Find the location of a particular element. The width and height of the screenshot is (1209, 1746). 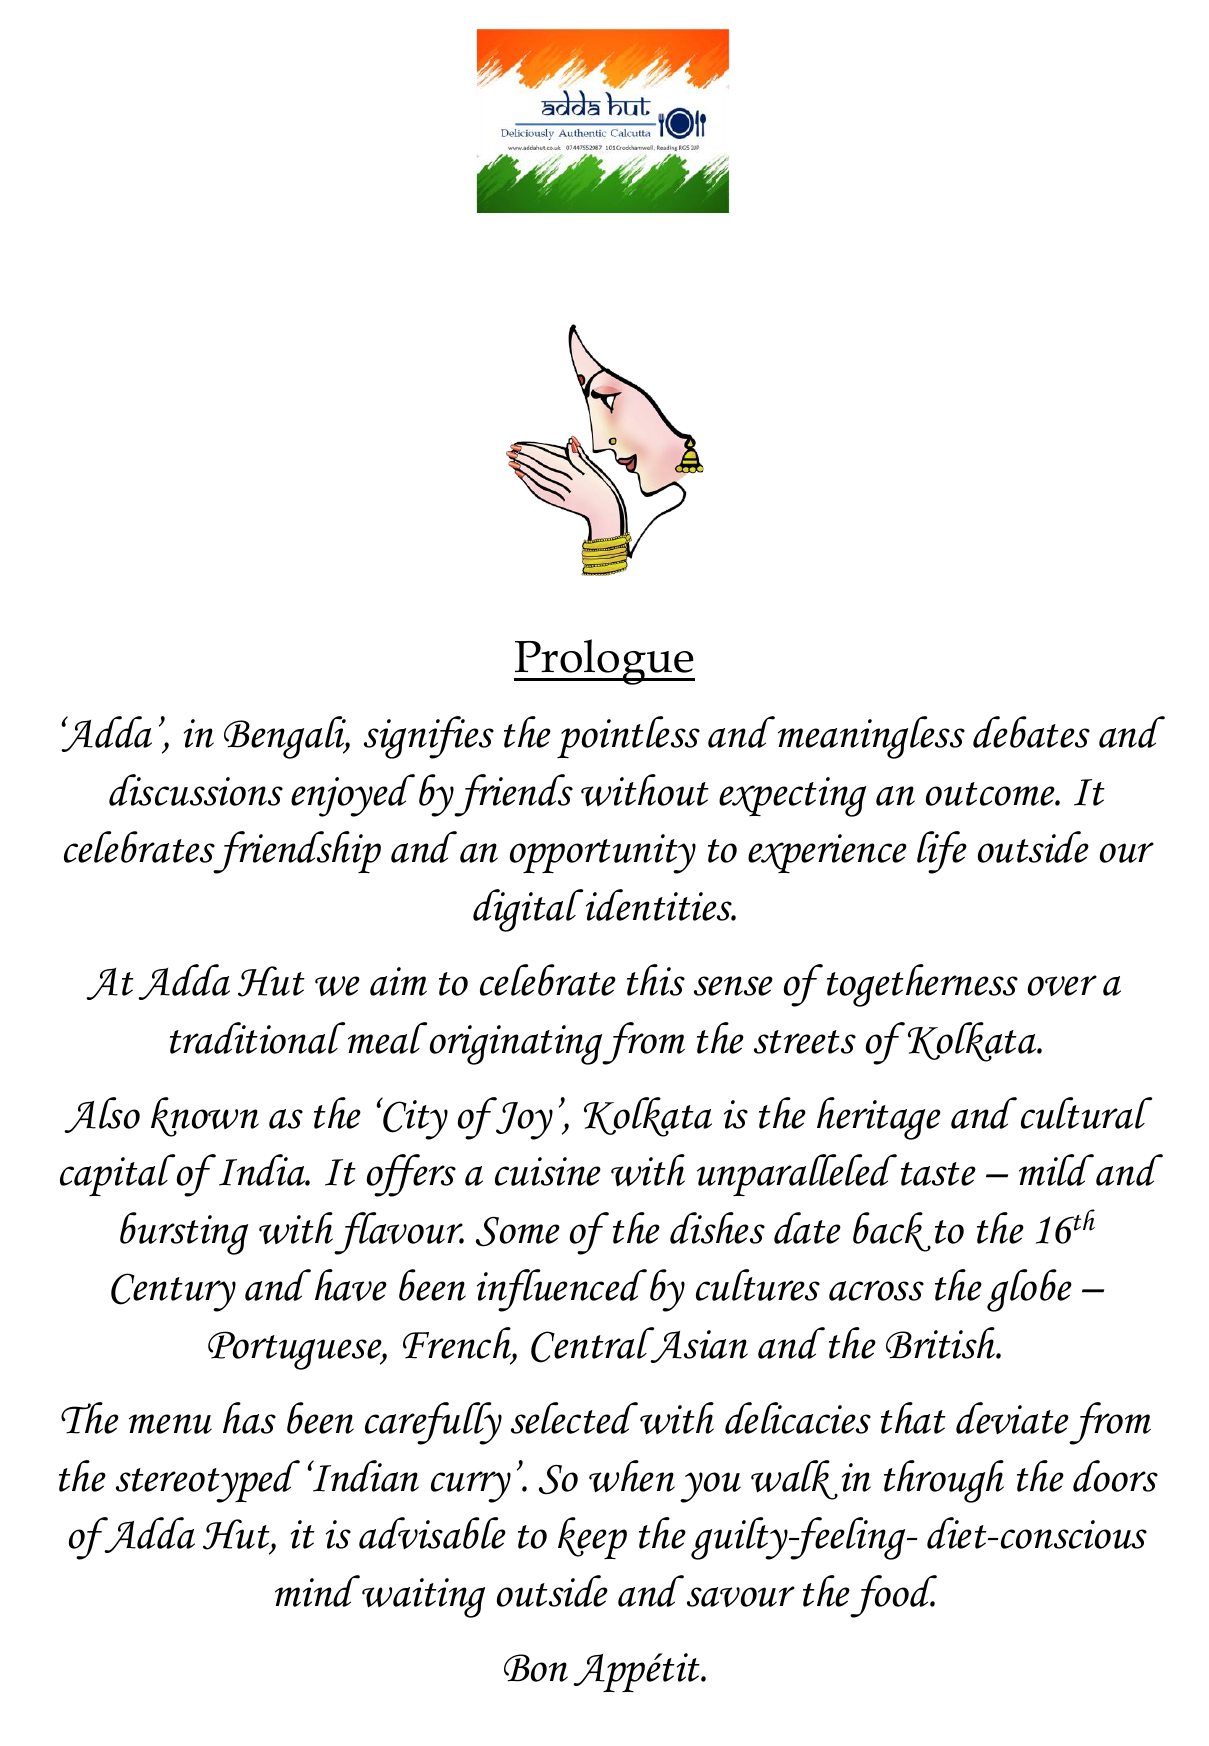

Asian is located at coordinates (698, 1345).
